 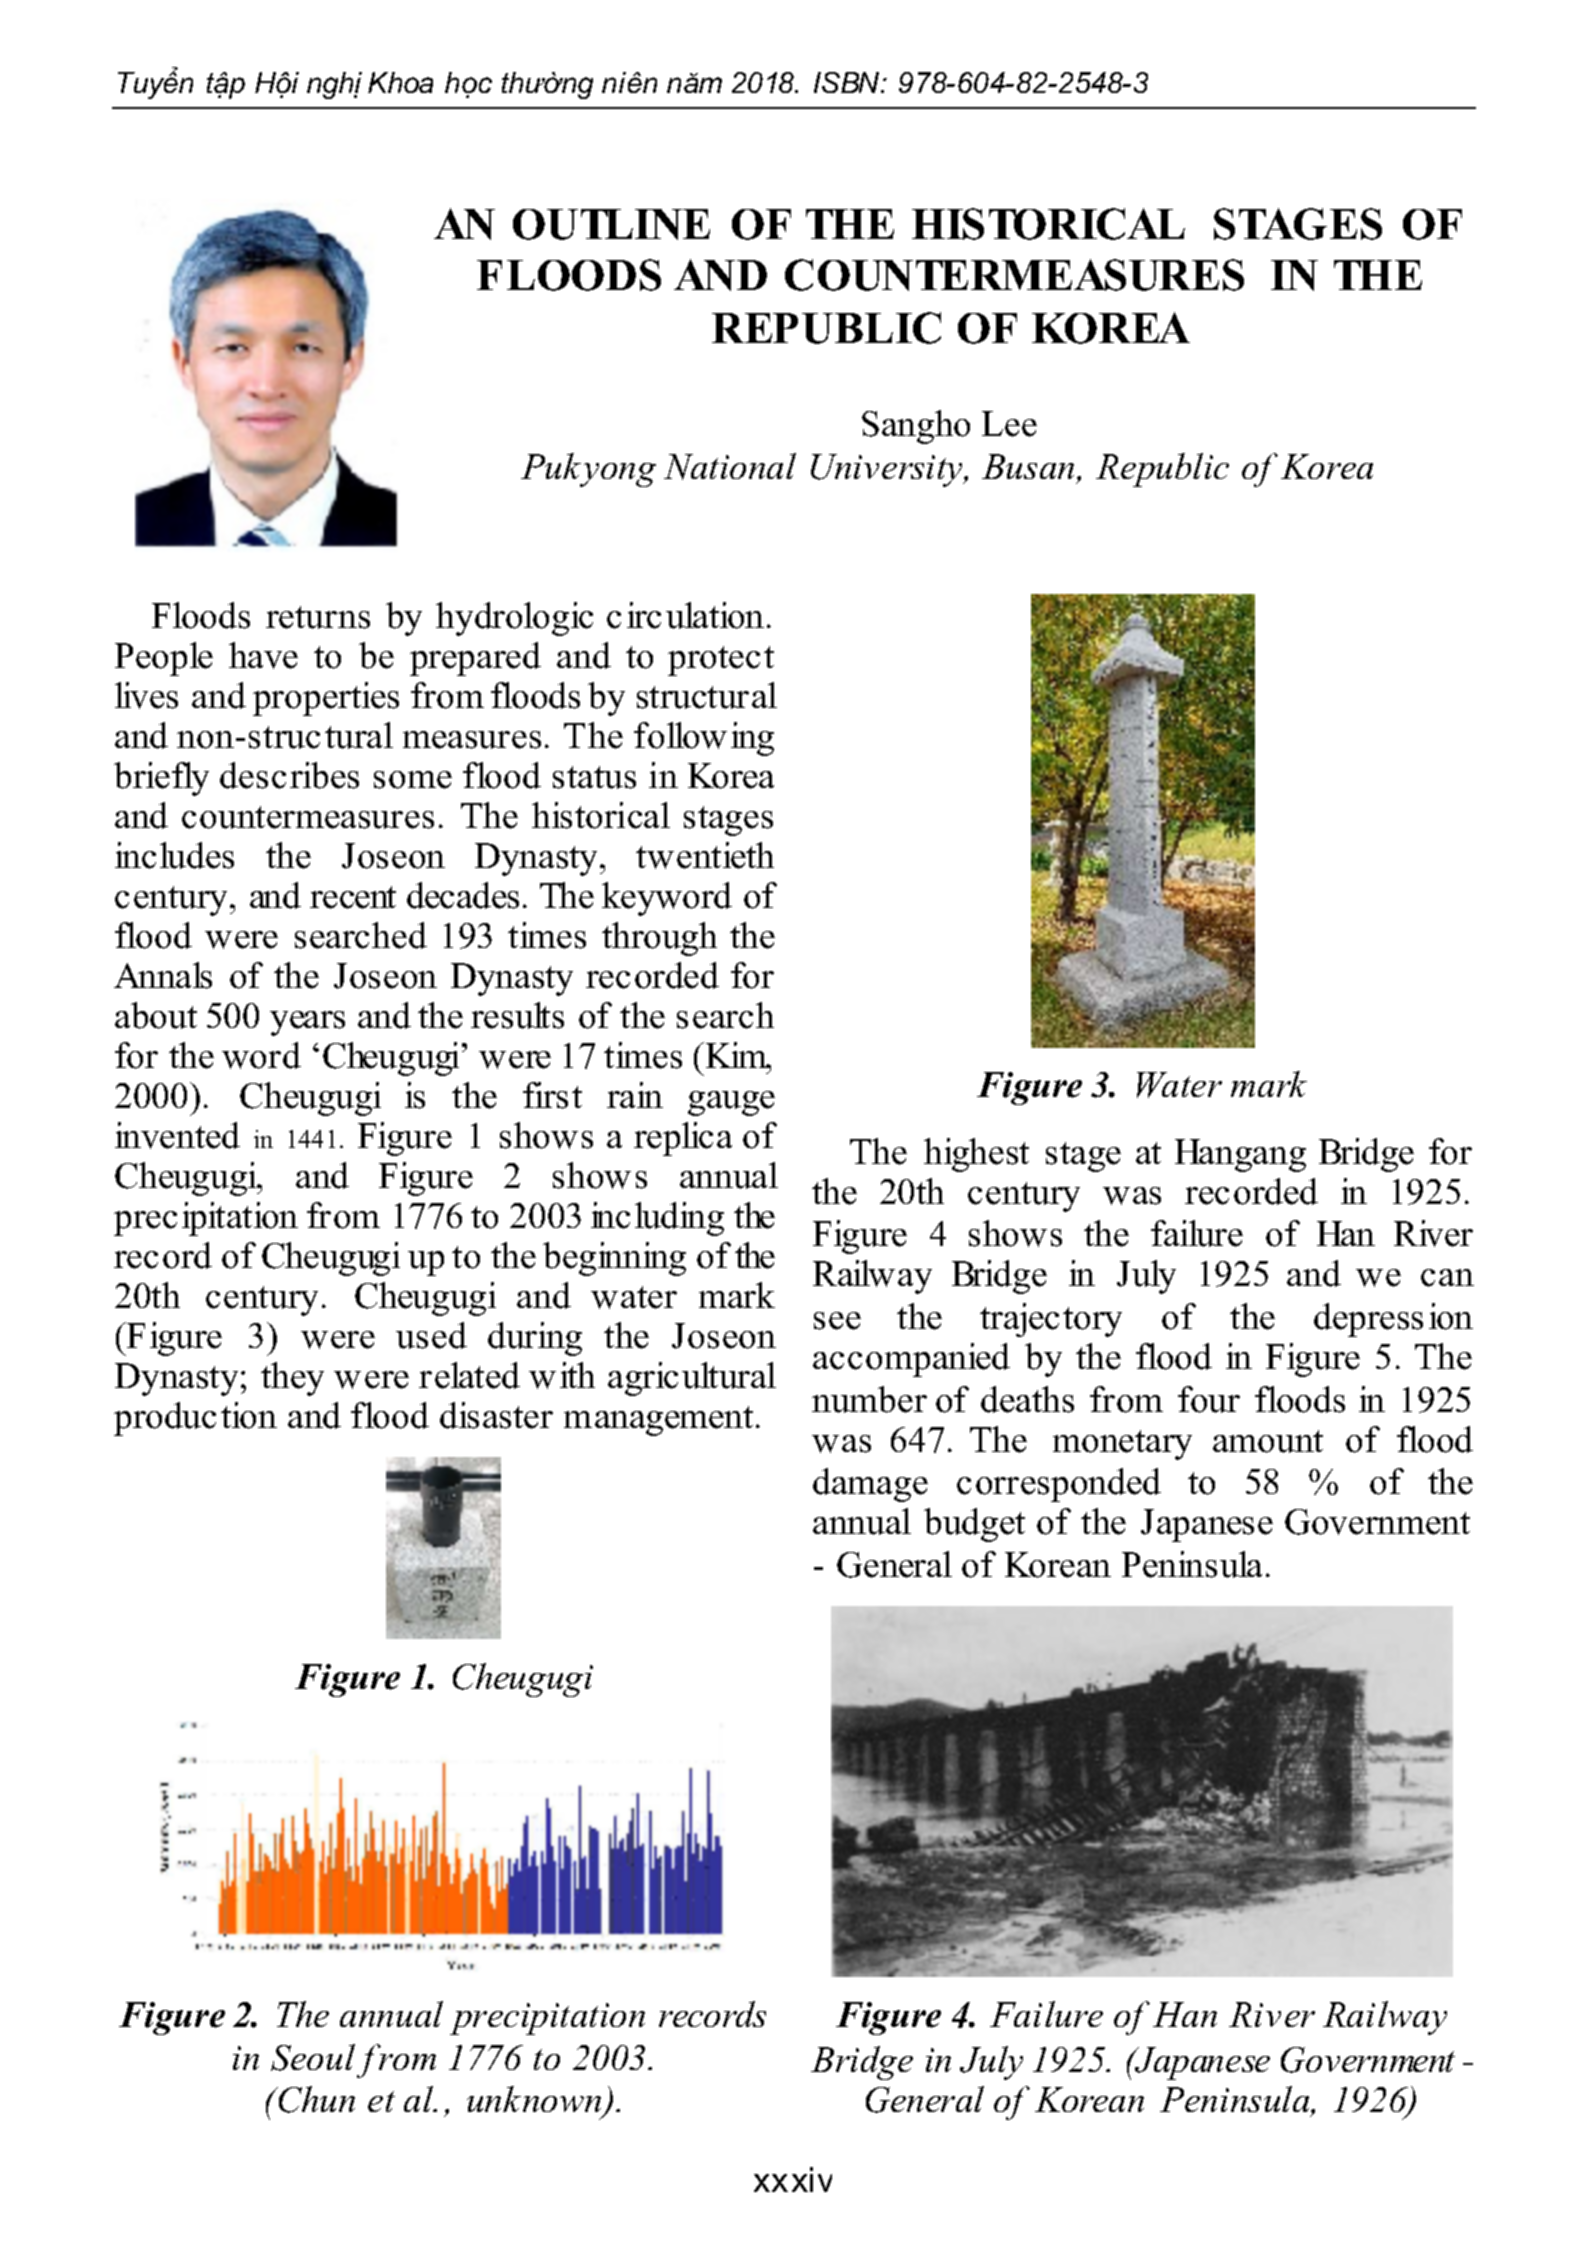 What do you see at coordinates (611, 224) in the page?
I see `OUTLINE` at bounding box center [611, 224].
